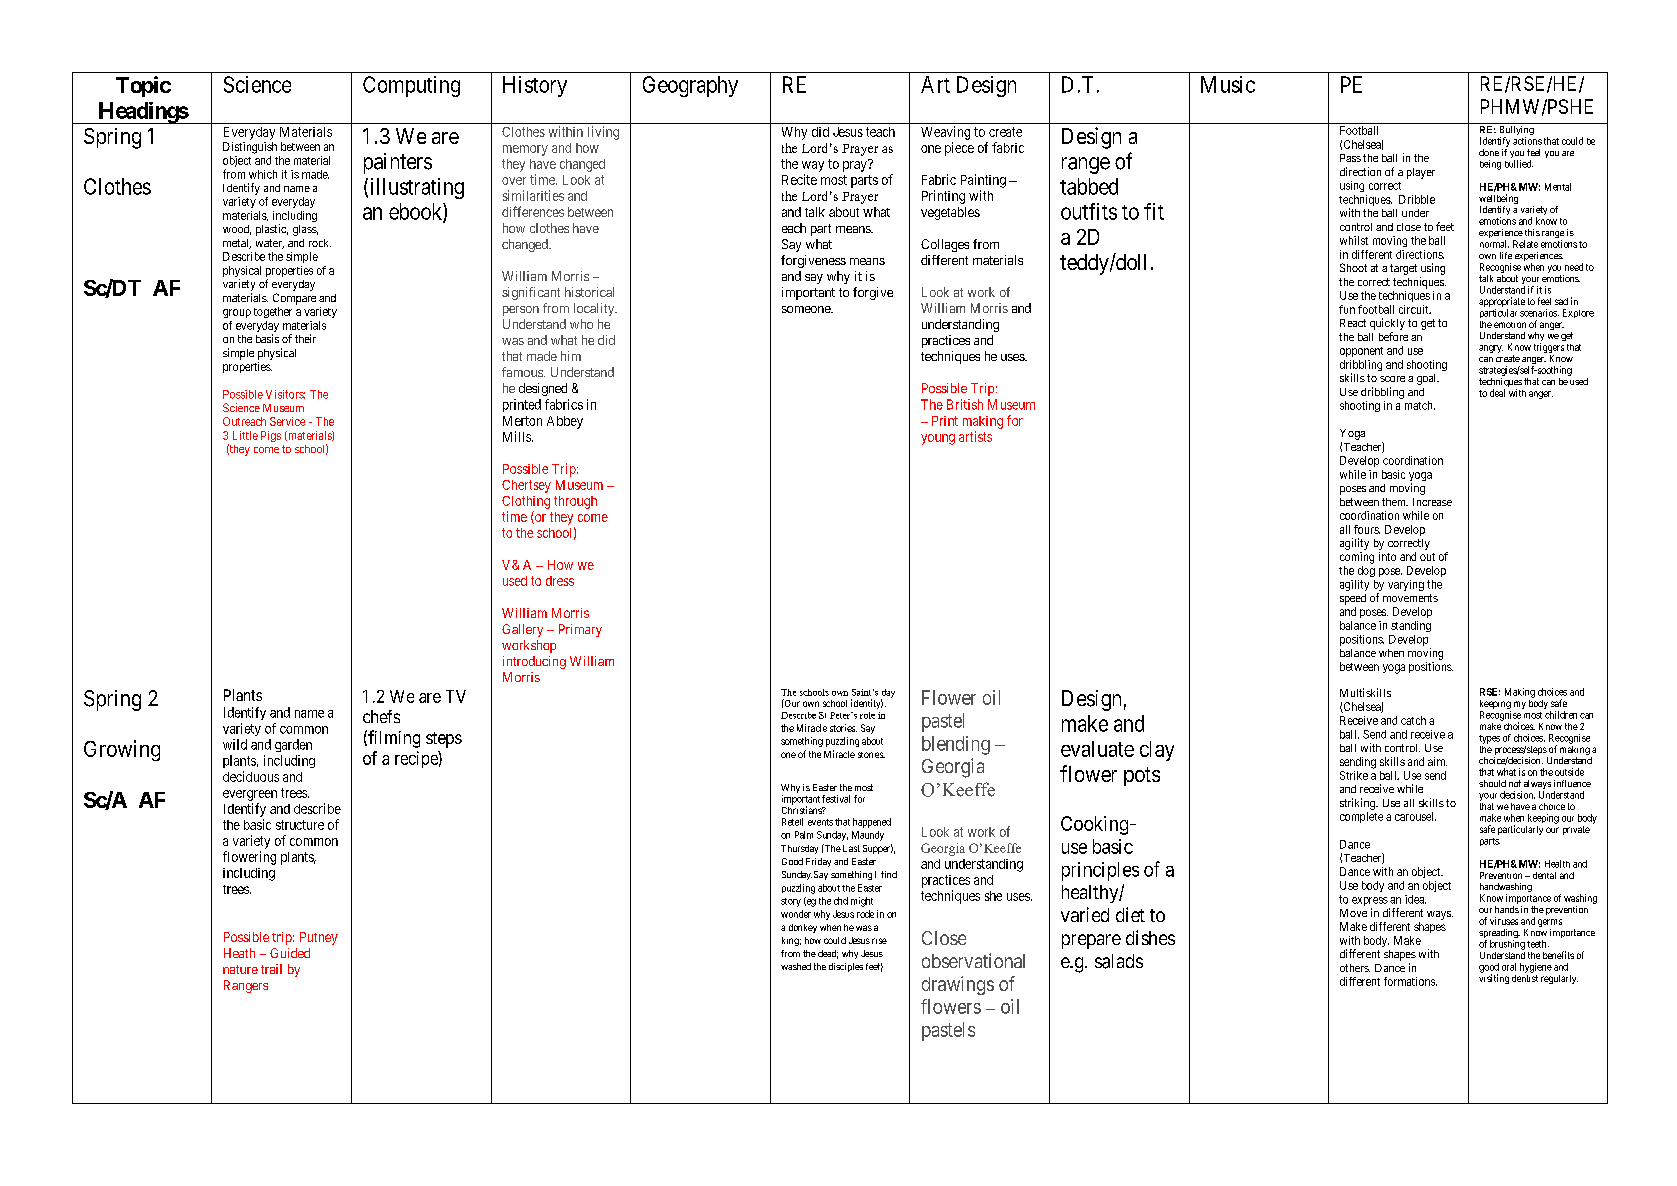 Image resolution: width=1677 pixels, height=1186 pixels. What do you see at coordinates (381, 716) in the screenshot?
I see `chefs` at bounding box center [381, 716].
